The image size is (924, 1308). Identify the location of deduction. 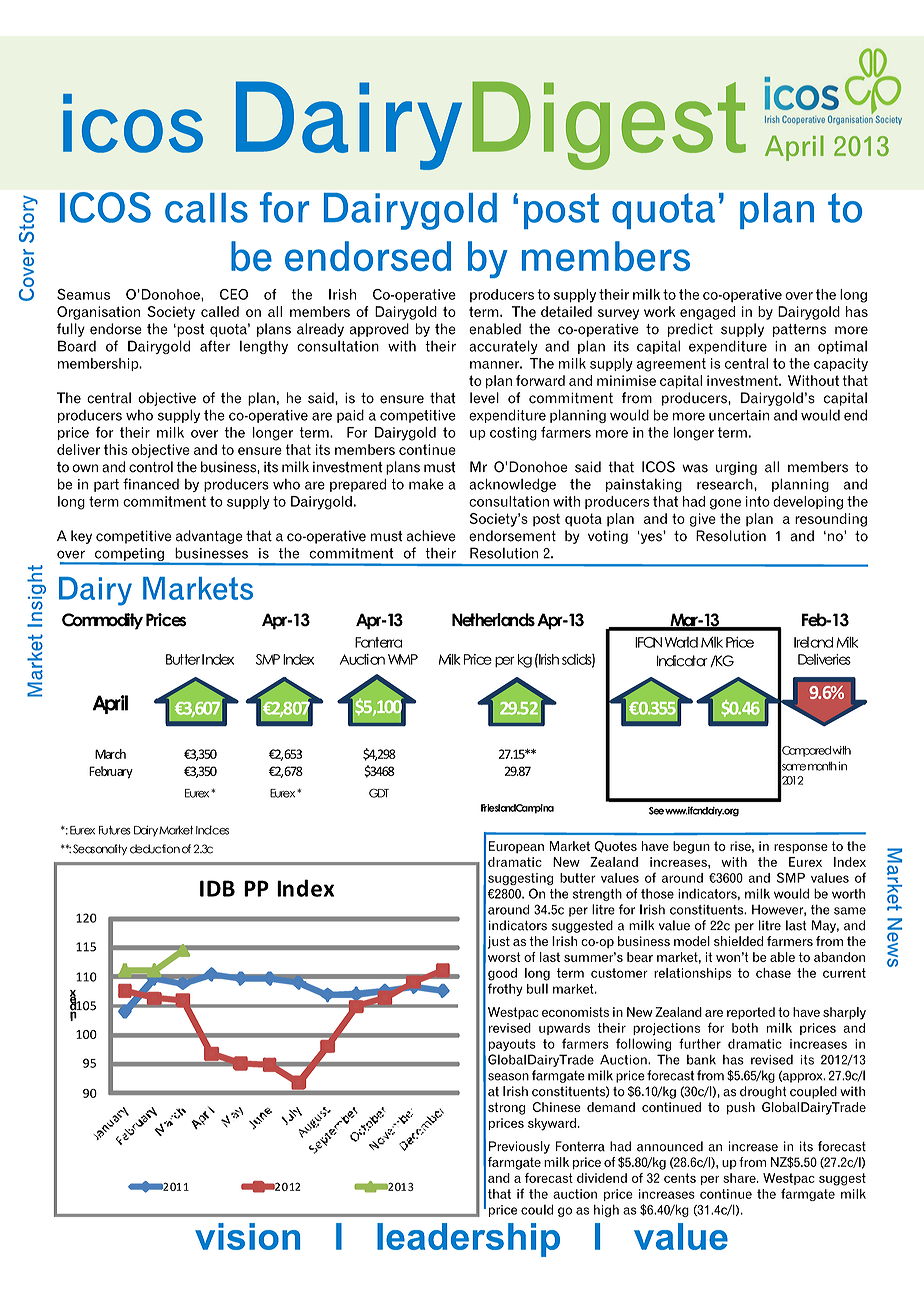
(155, 849).
